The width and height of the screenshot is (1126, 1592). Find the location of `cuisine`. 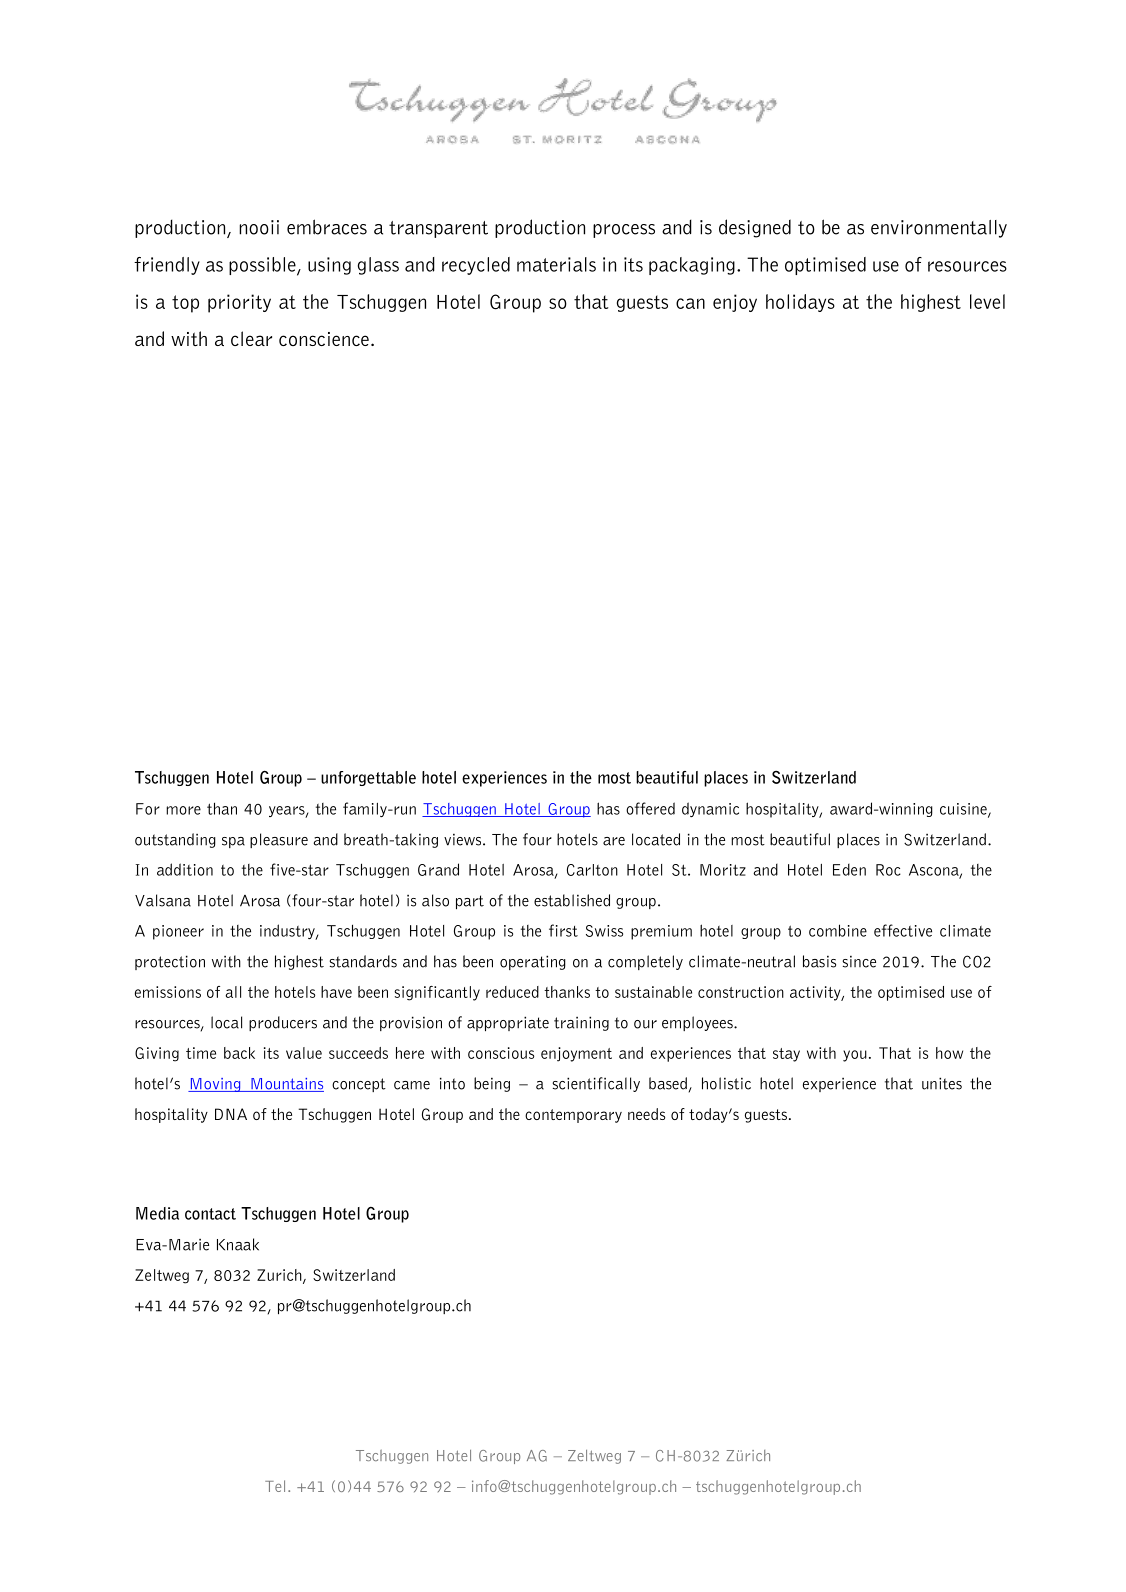

cuisine is located at coordinates (964, 810).
